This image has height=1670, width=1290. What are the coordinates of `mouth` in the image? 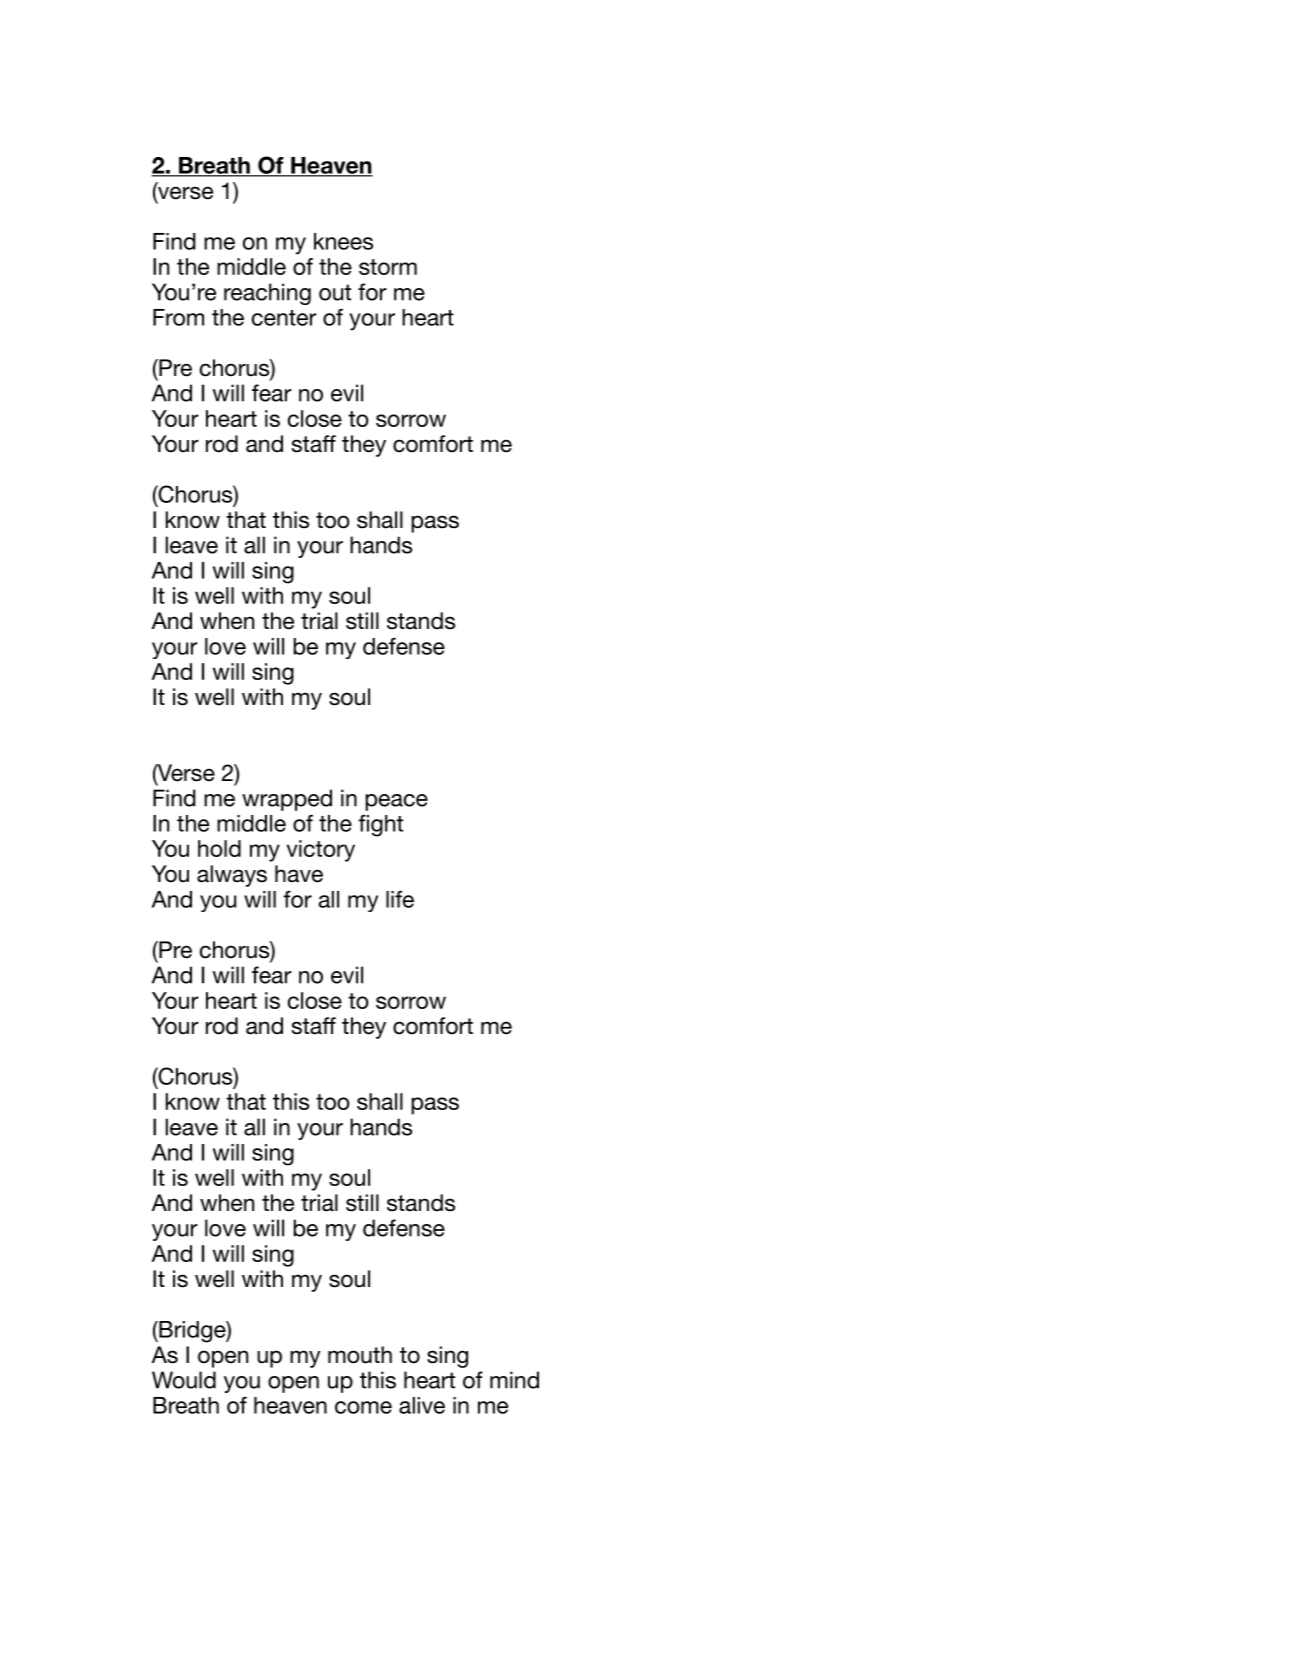 It's located at (360, 1355).
